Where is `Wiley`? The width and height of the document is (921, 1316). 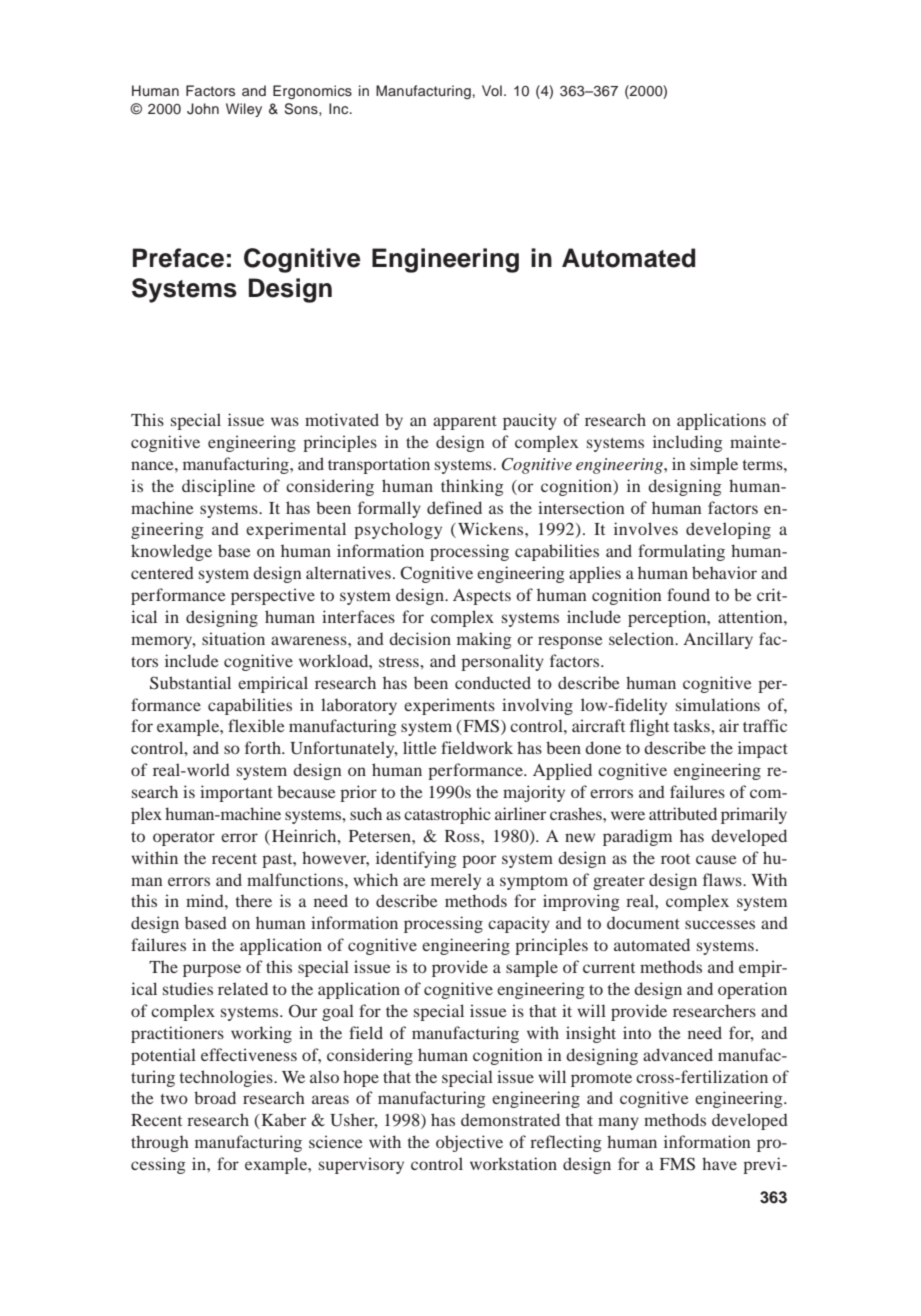
Wiley is located at coordinates (244, 110).
